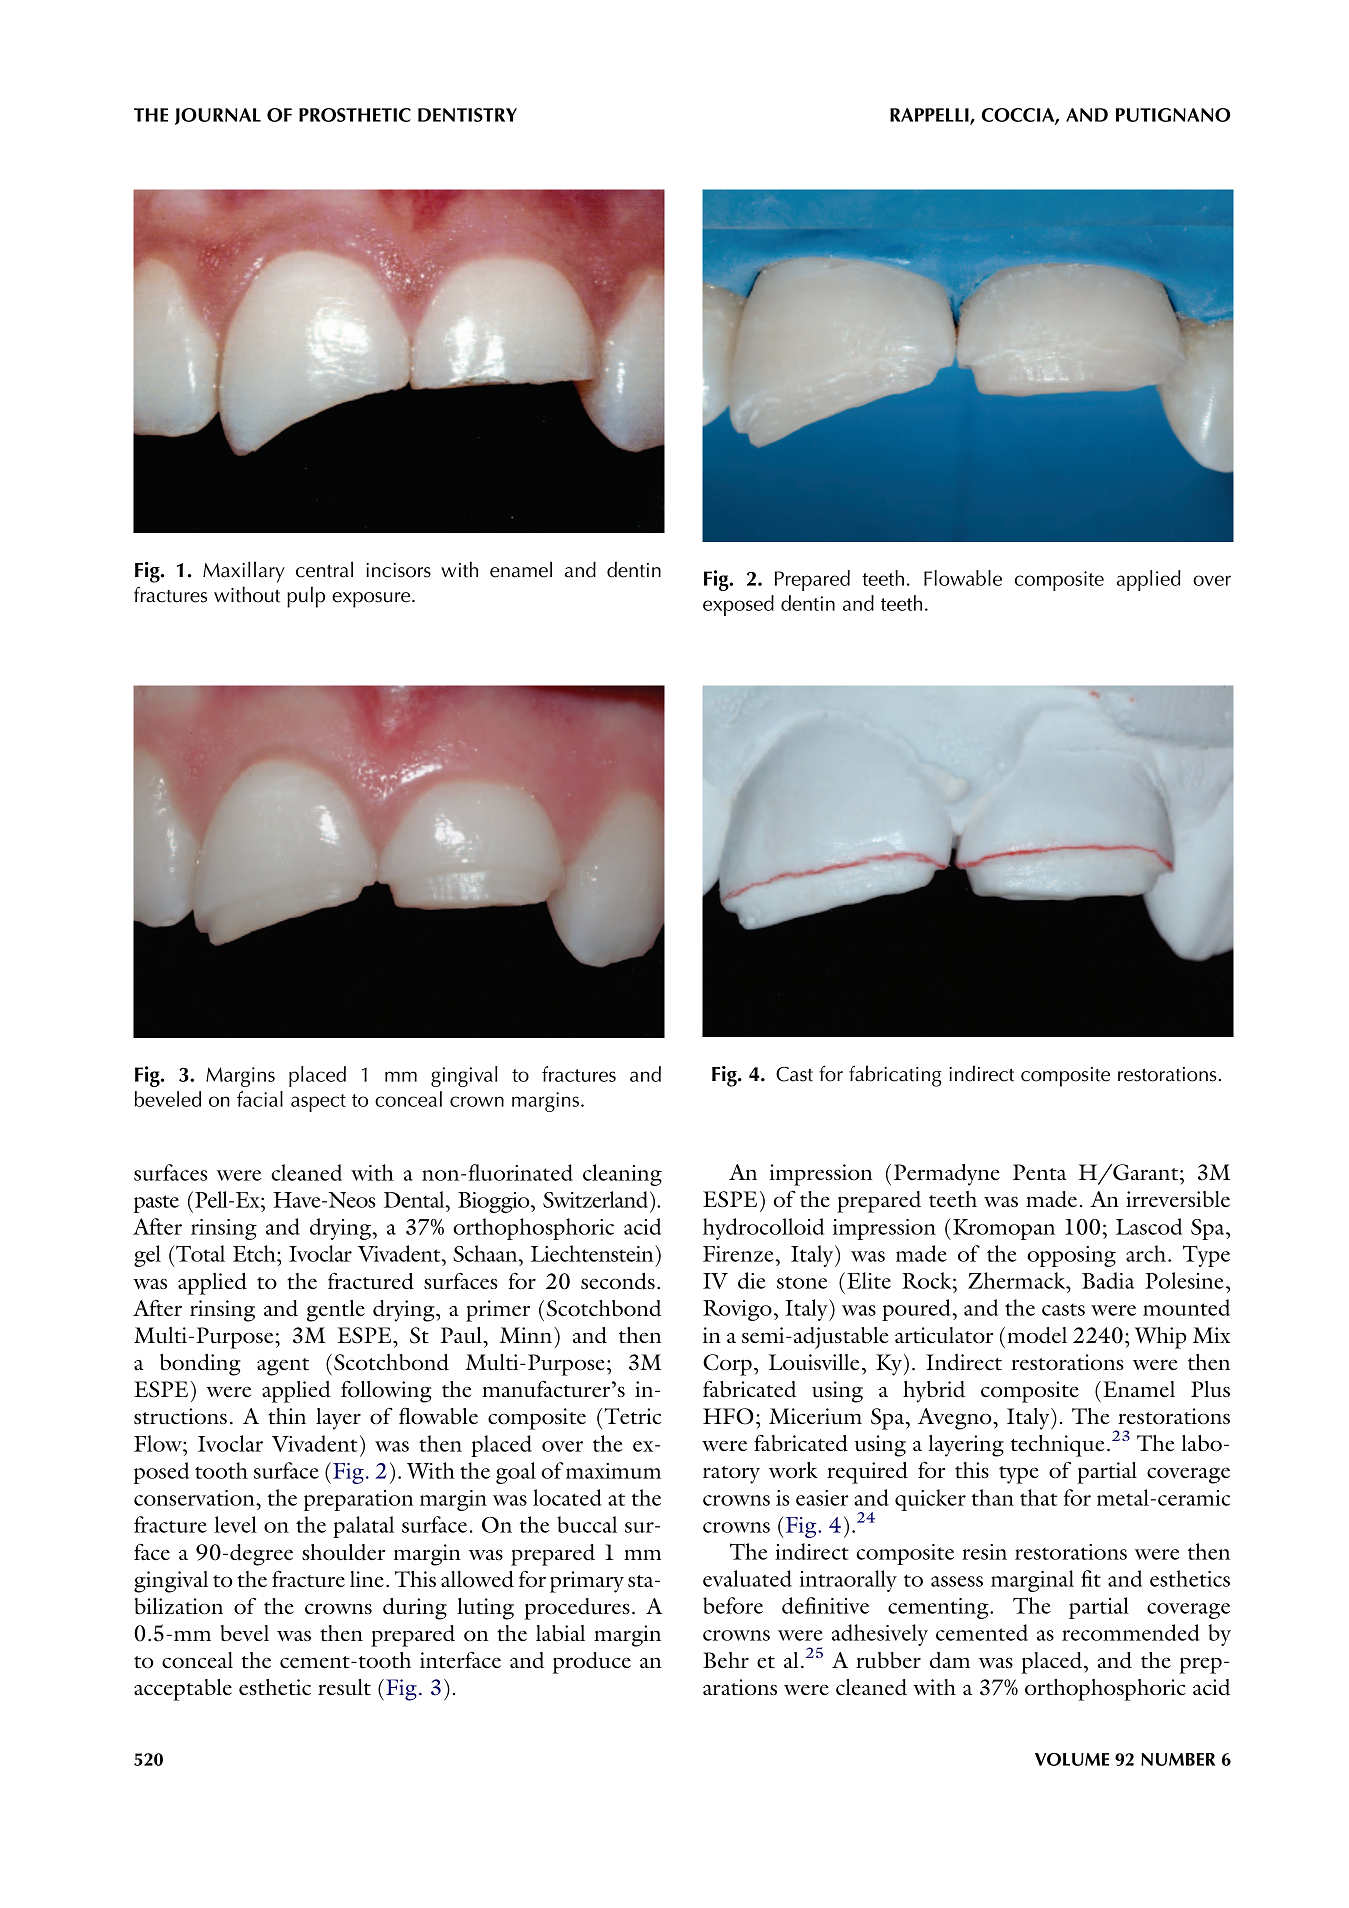  Describe the element at coordinates (398, 570) in the image. I see `incisors` at that location.
